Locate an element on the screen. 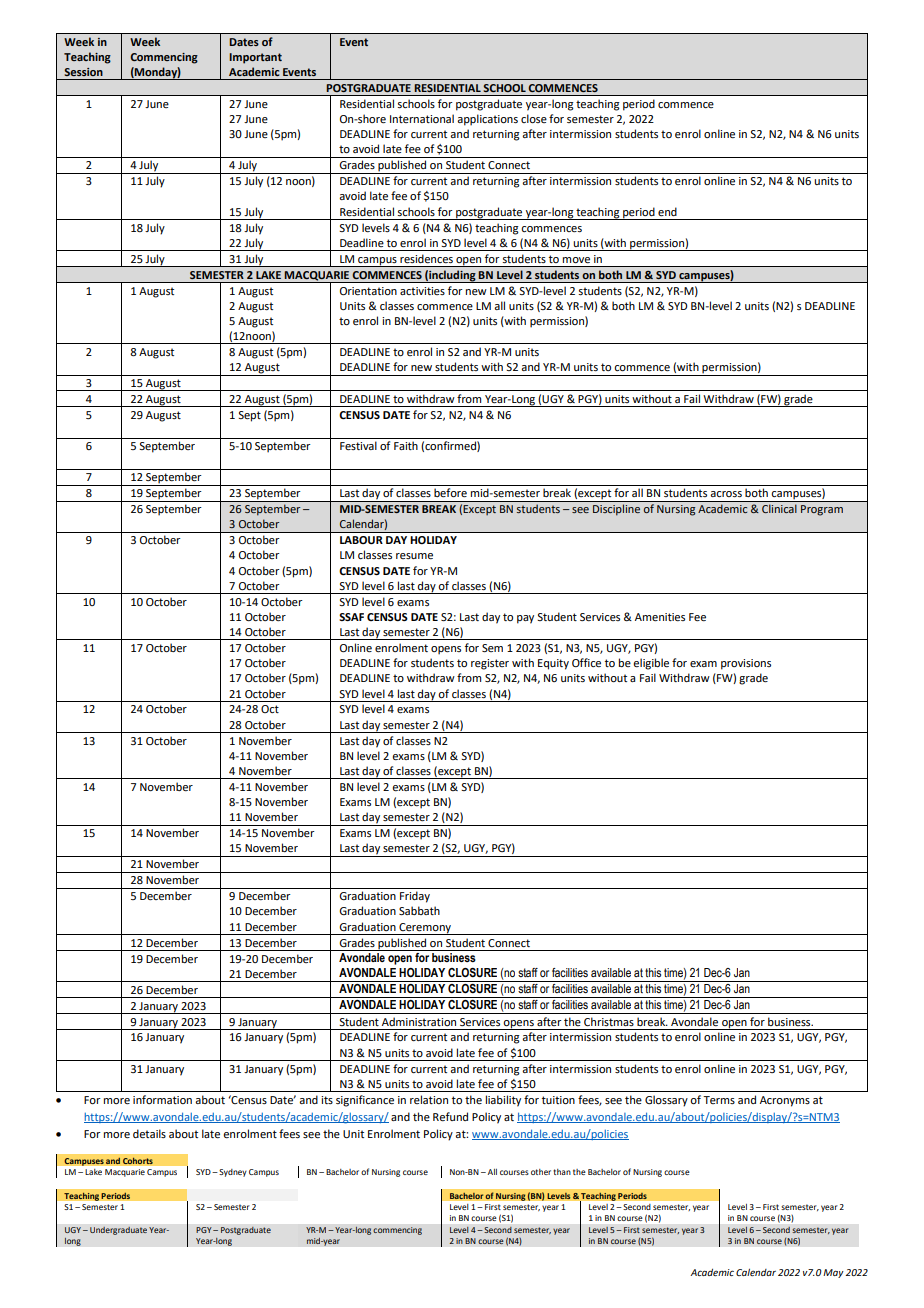 This screenshot has height=1308, width=924. Important is located at coordinates (255, 58).
